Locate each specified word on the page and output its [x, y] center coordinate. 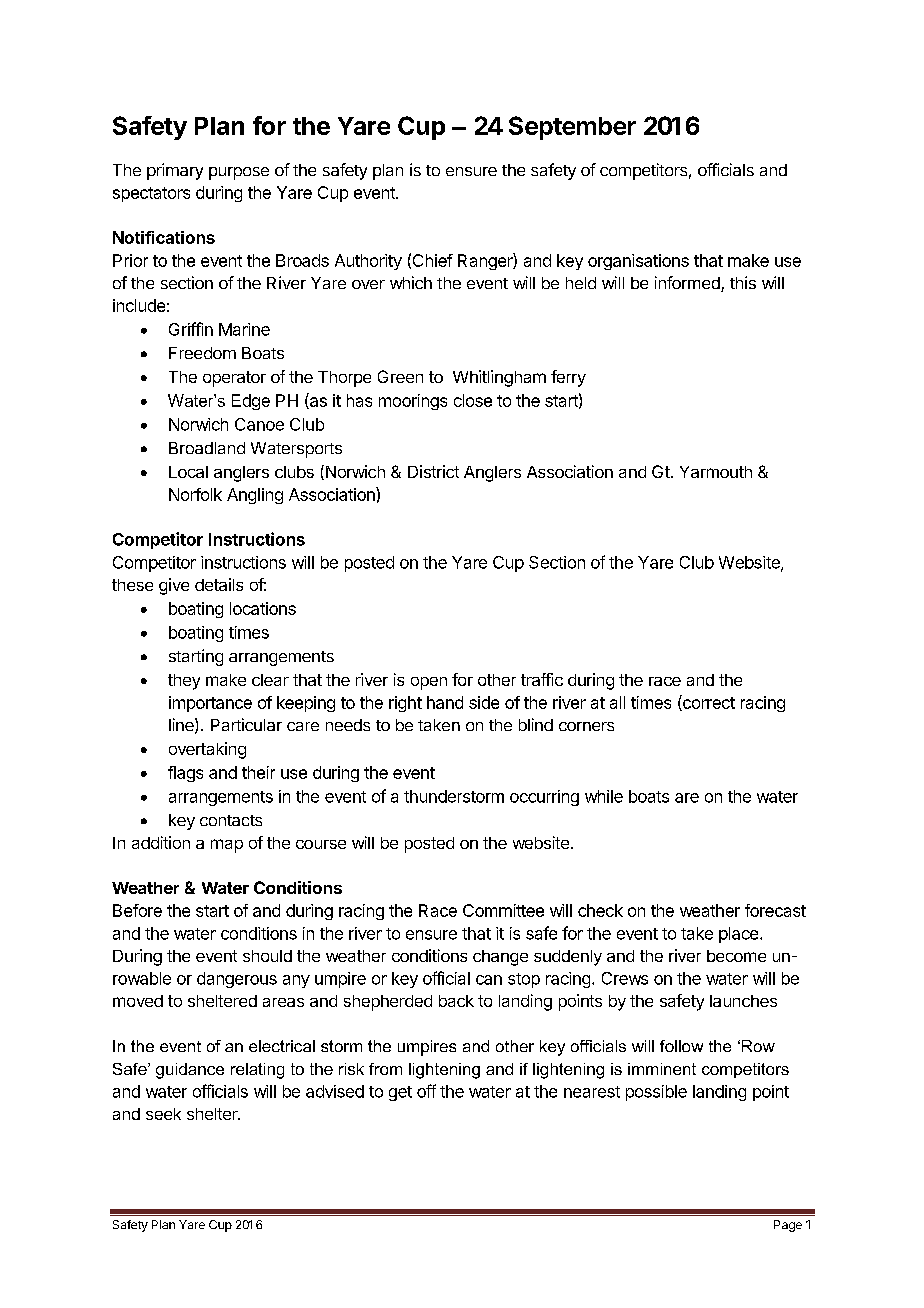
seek [163, 1114]
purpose [239, 173]
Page [788, 1226]
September [572, 128]
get [400, 1093]
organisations [638, 262]
